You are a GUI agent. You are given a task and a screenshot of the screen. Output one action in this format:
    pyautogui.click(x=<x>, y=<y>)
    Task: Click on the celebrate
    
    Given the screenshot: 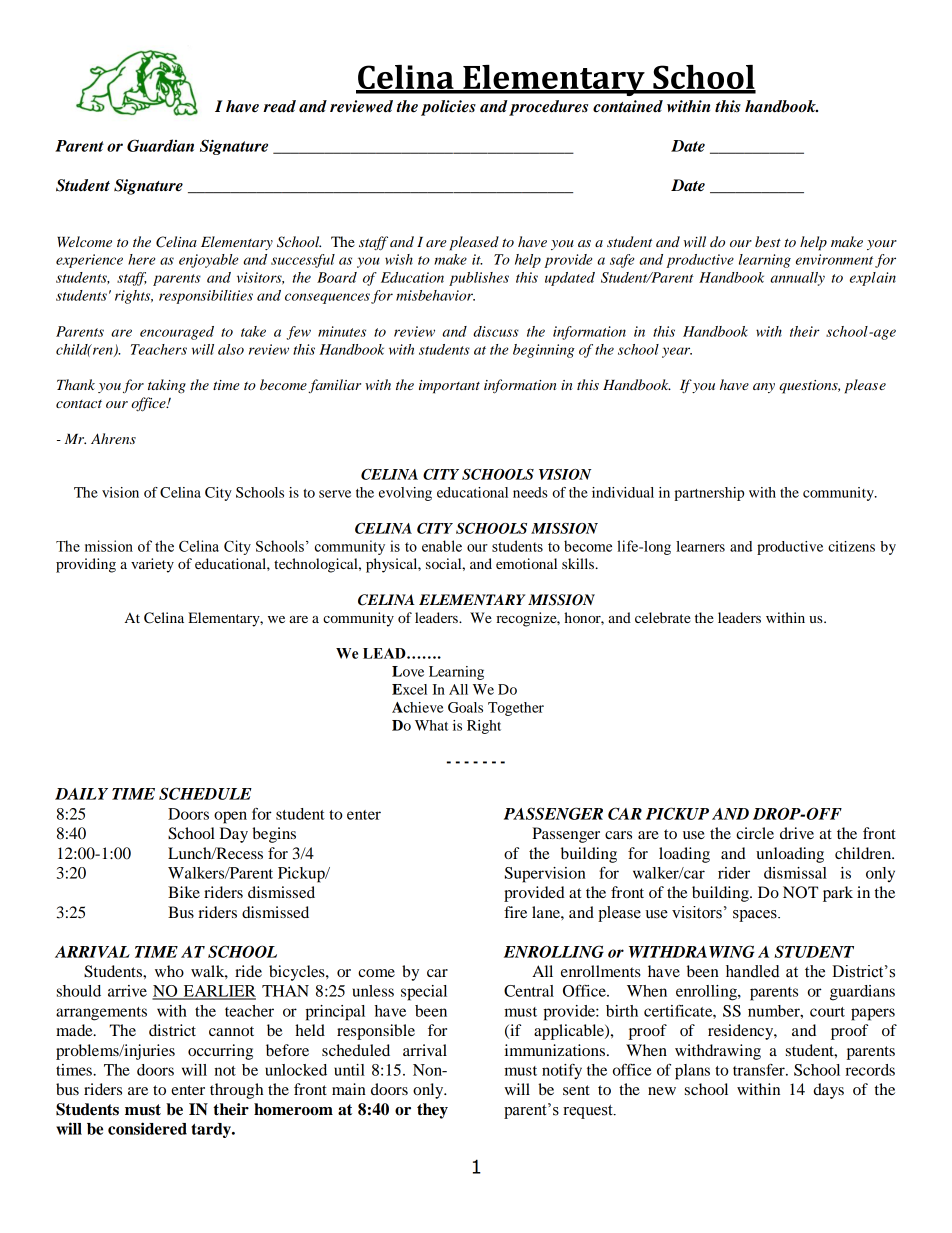 What is the action you would take?
    pyautogui.click(x=663, y=617)
